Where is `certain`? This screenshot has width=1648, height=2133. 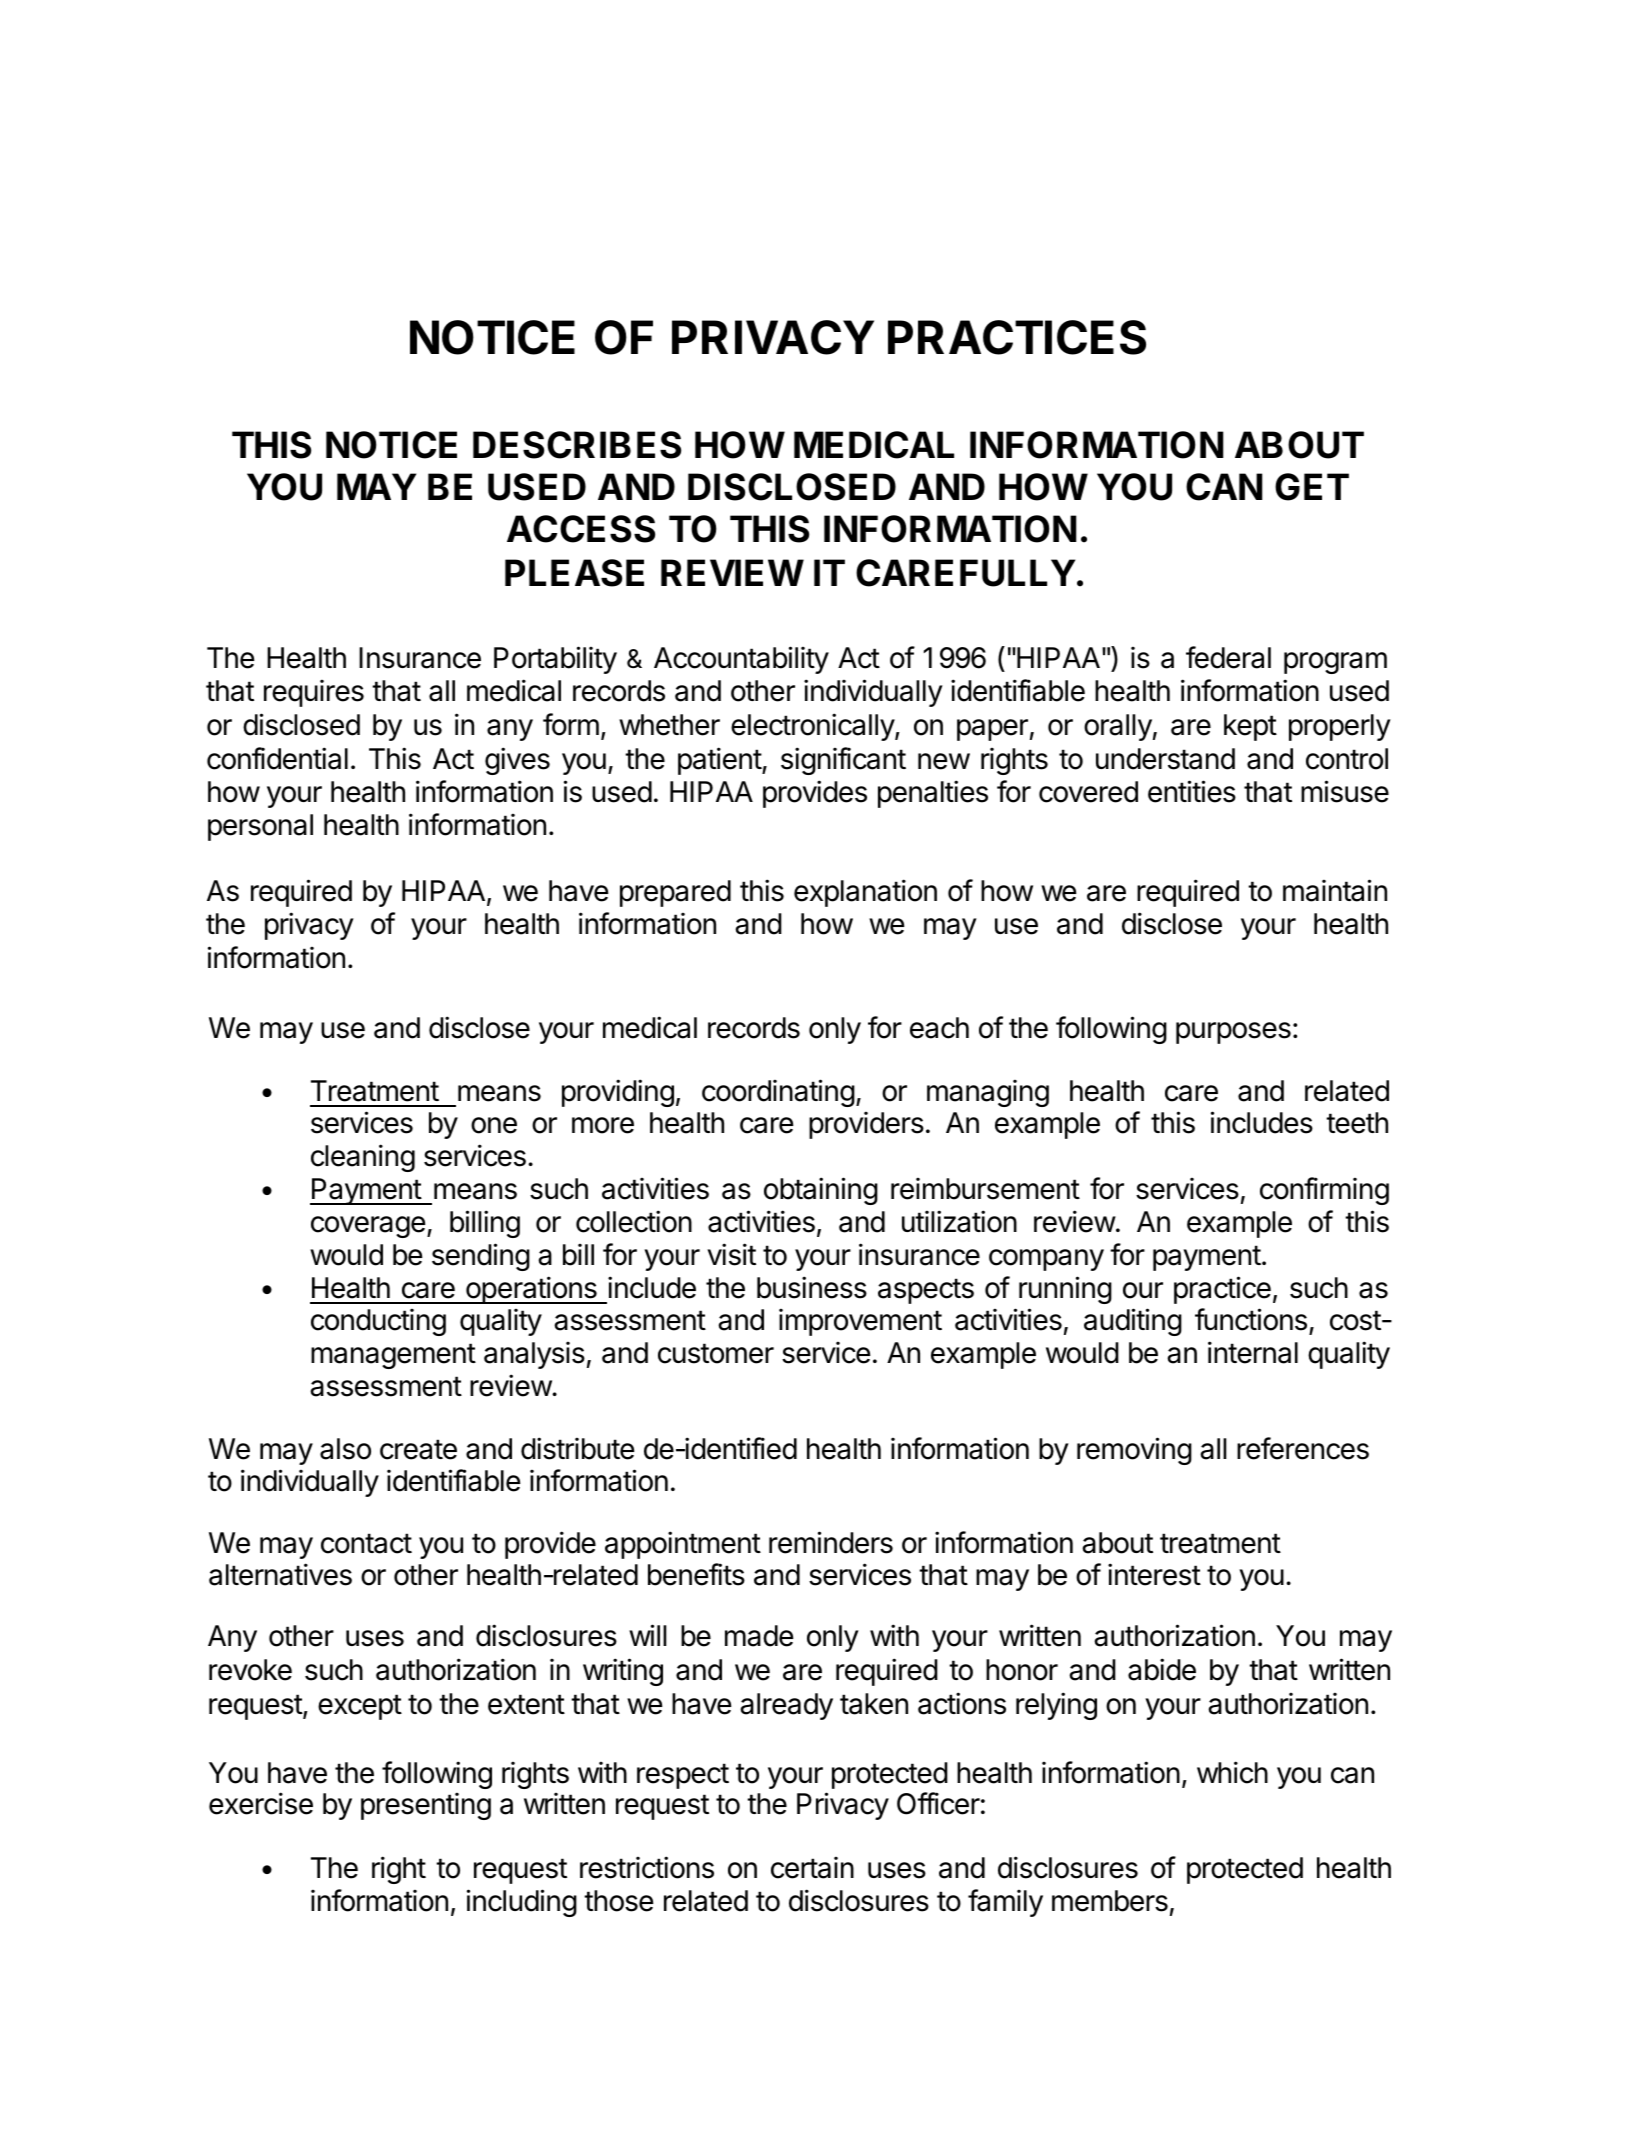
certain is located at coordinates (812, 1867).
